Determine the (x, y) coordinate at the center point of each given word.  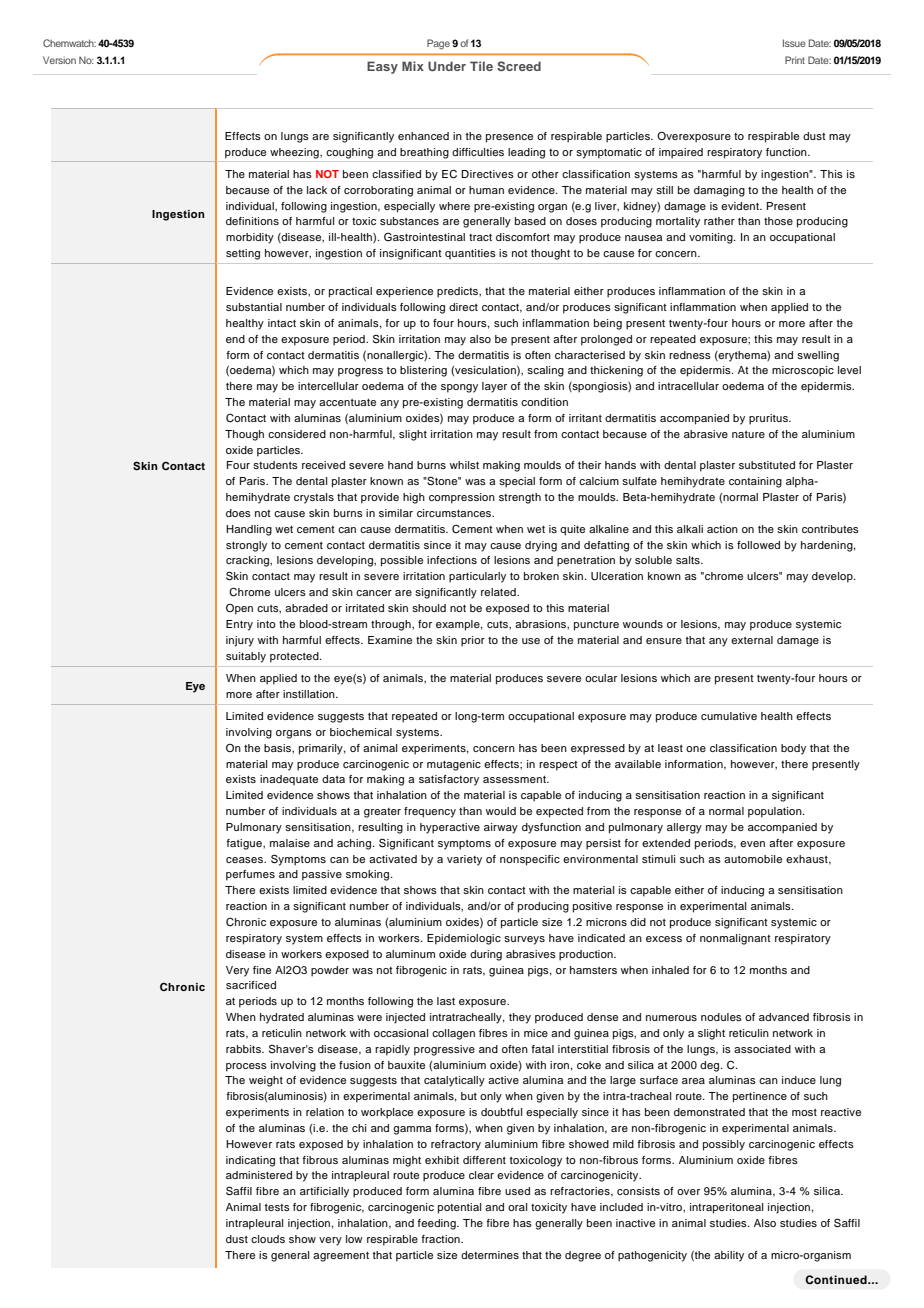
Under (447, 66)
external (752, 640)
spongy (459, 388)
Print (795, 60)
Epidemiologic (464, 939)
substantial (254, 307)
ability (729, 1256)
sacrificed (251, 985)
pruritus (769, 419)
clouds (268, 1239)
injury (240, 641)
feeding (437, 1224)
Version (59, 60)
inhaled (670, 970)
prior (473, 641)
